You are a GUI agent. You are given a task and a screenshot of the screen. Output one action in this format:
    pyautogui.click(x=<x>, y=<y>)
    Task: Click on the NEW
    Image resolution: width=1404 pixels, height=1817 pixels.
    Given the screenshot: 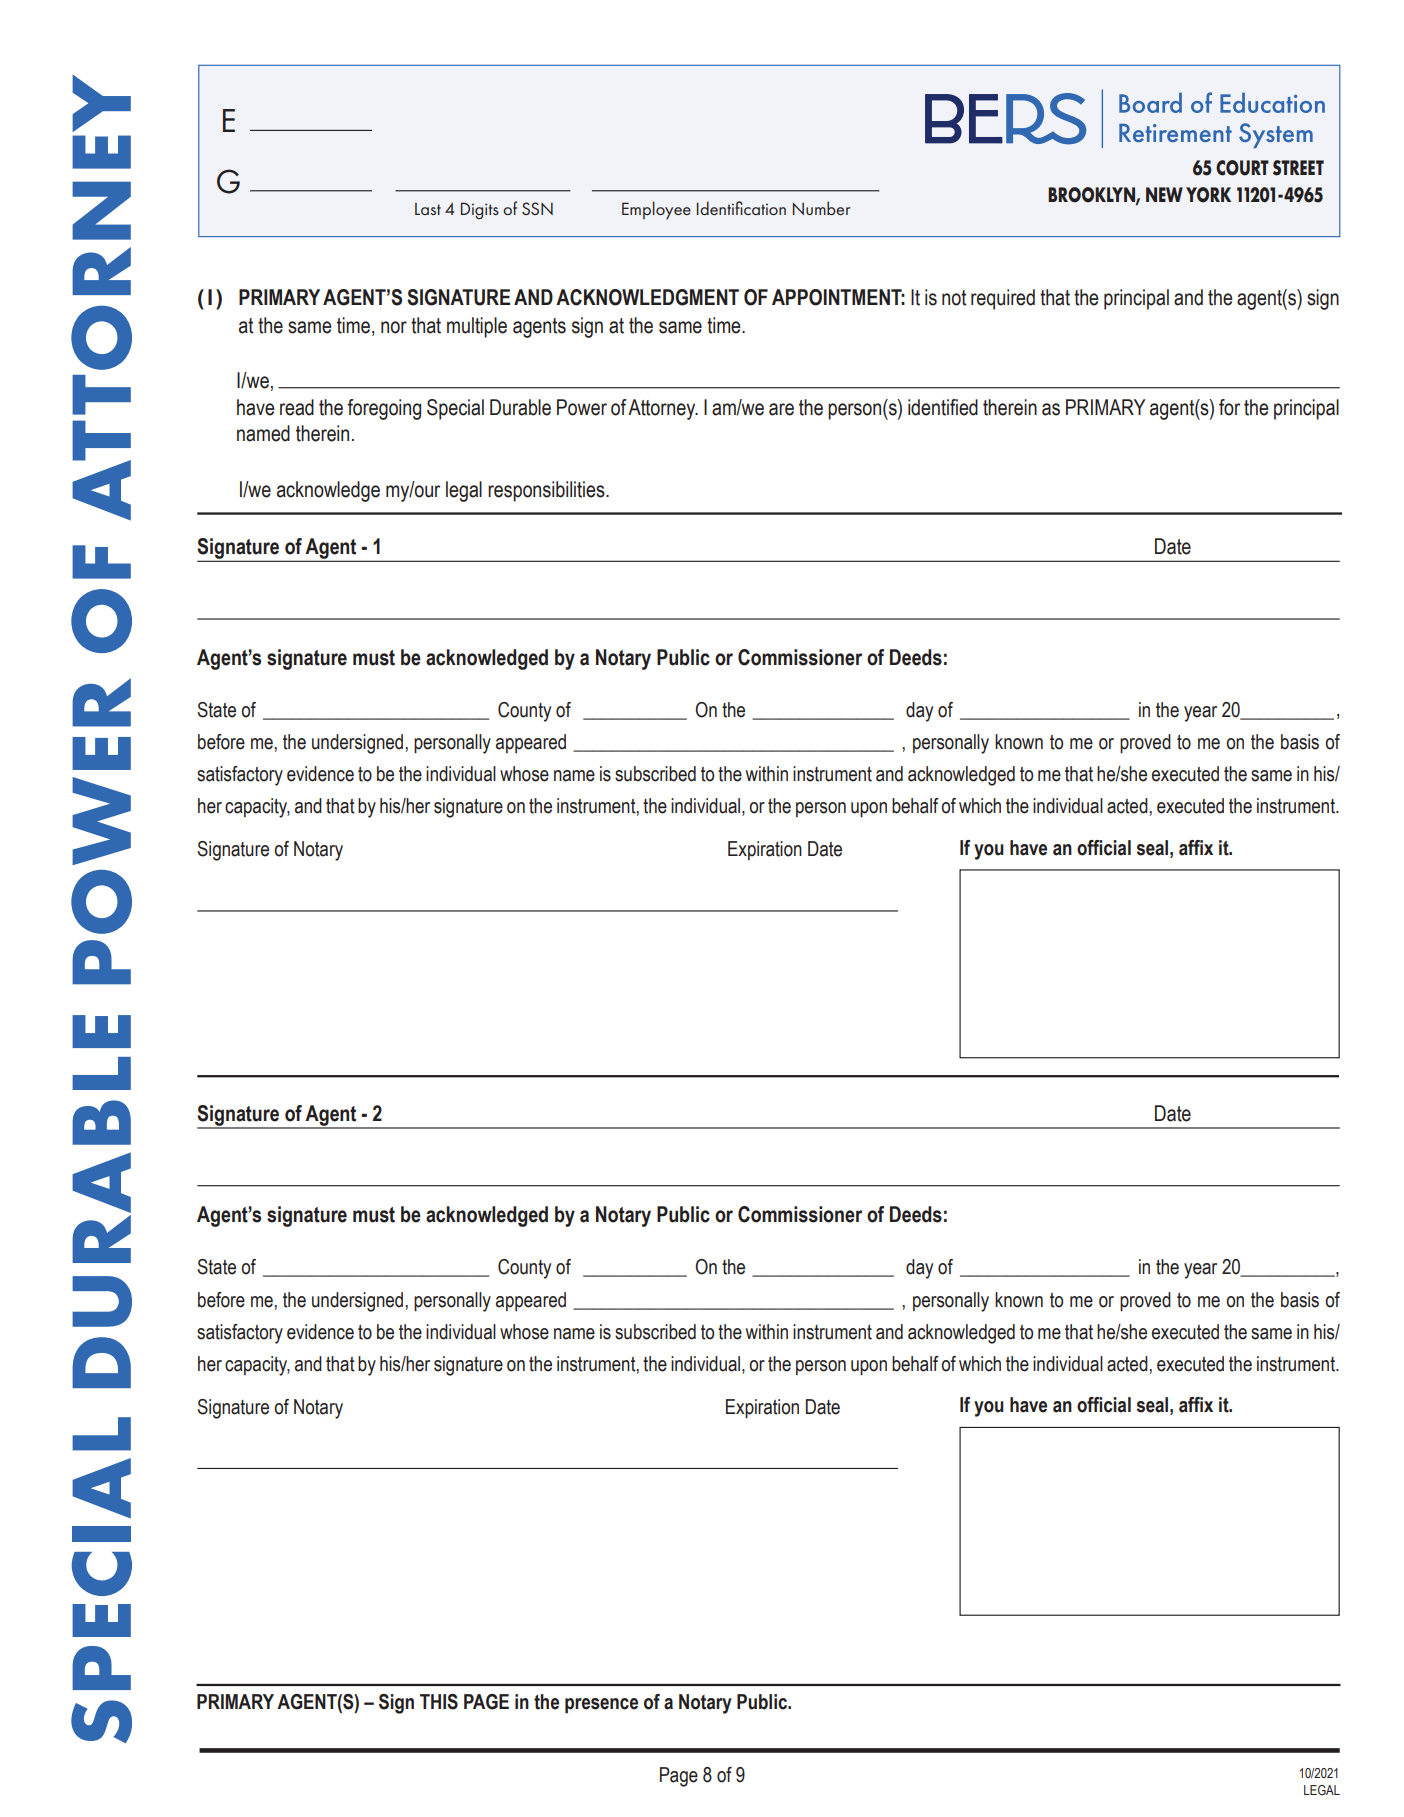 What is the action you would take?
    pyautogui.click(x=1164, y=194)
